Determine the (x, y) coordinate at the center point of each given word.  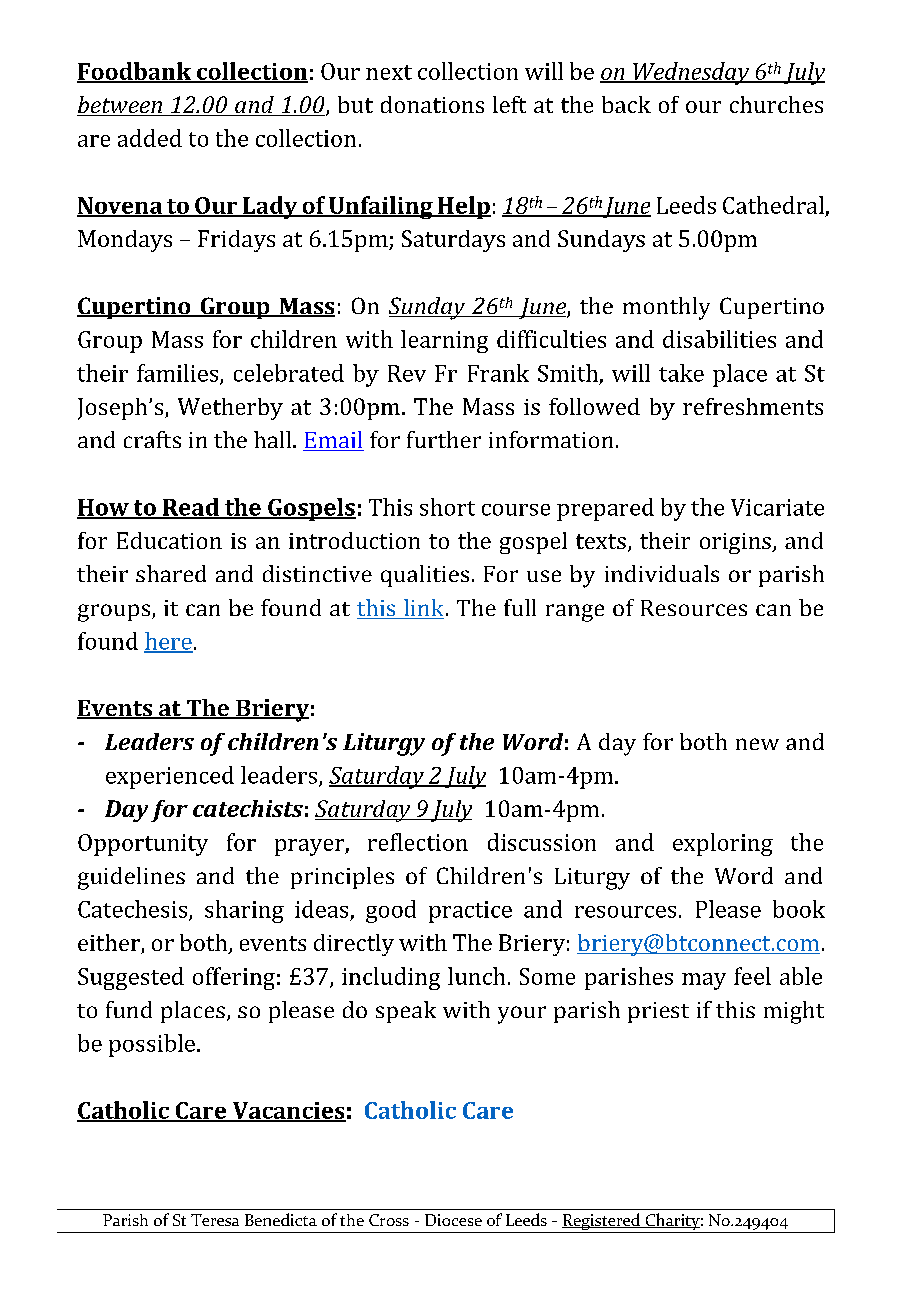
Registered (601, 1223)
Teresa (215, 1220)
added (150, 138)
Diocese (453, 1220)
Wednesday (691, 73)
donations (432, 104)
